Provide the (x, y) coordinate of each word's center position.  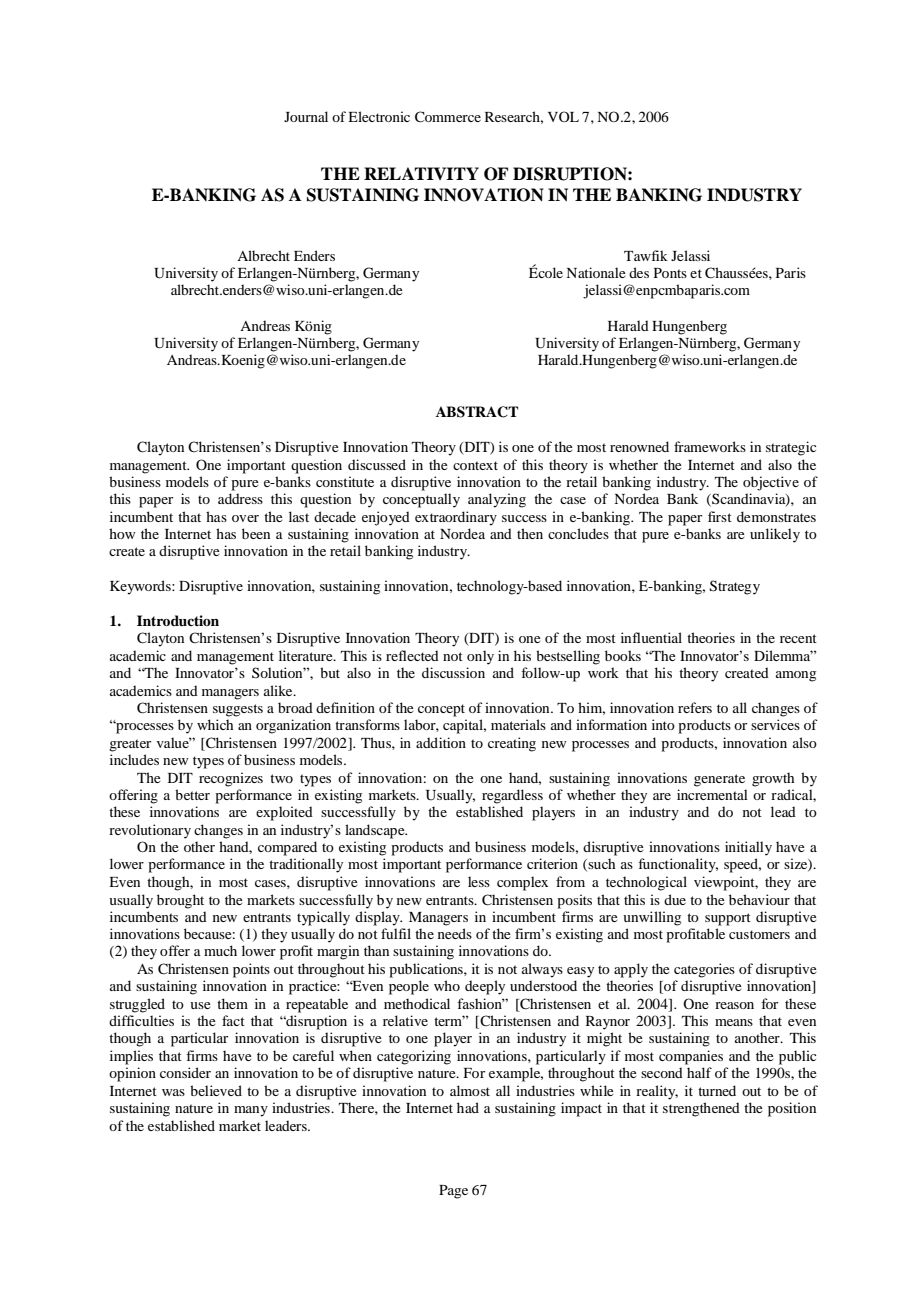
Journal (306, 116)
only (480, 657)
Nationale (595, 272)
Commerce (448, 117)
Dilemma (783, 655)
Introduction (178, 621)
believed (216, 1090)
